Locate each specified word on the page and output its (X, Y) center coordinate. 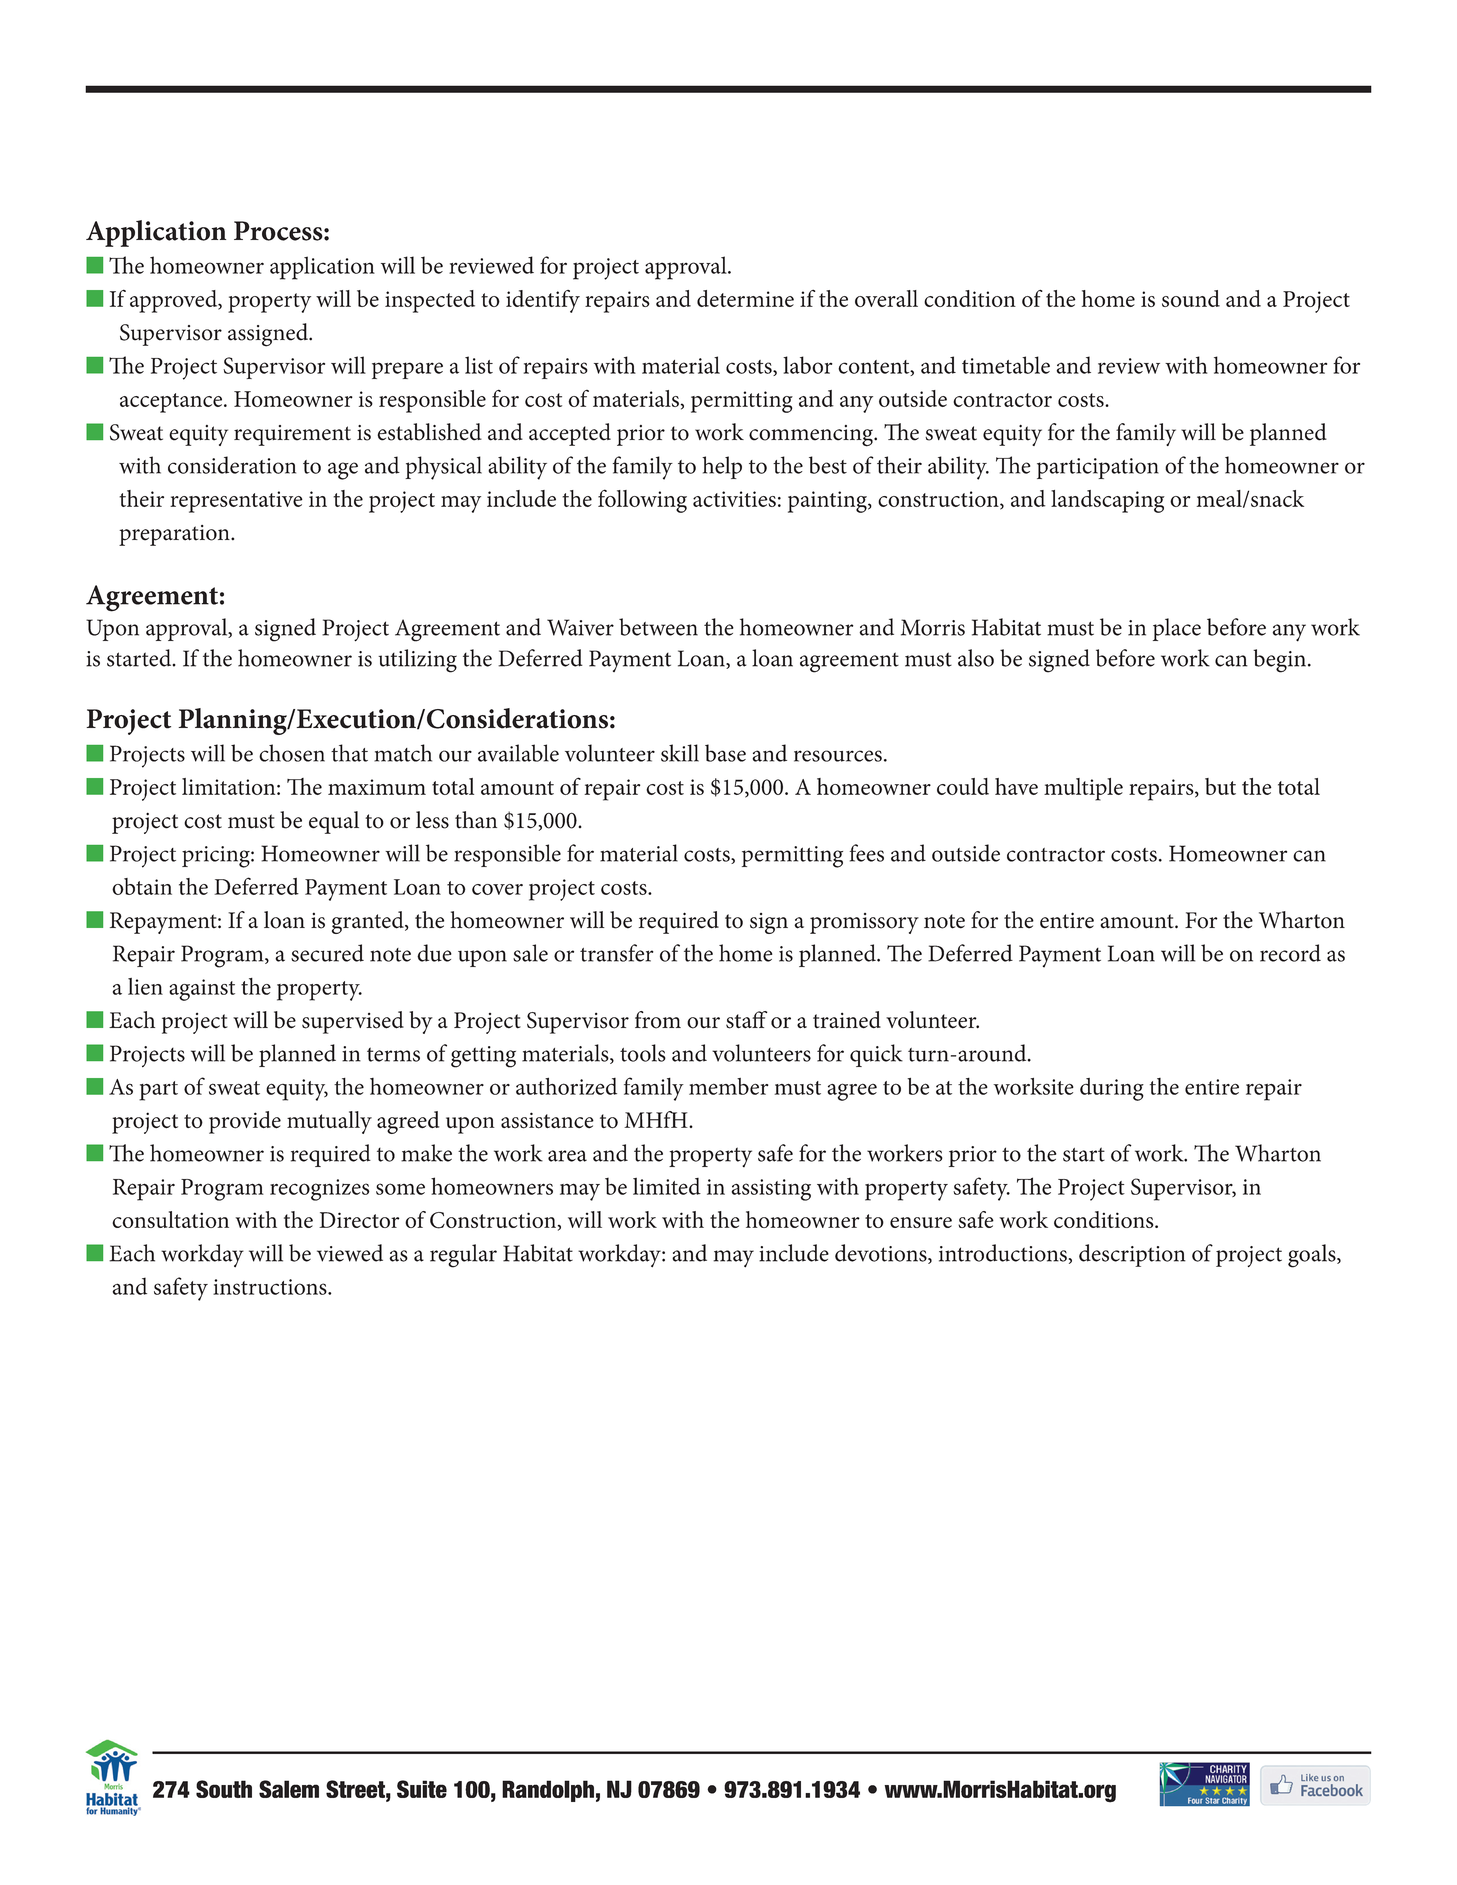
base (725, 753)
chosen (292, 753)
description (1132, 1255)
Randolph (548, 1791)
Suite (422, 1789)
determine (745, 298)
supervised (353, 1022)
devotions (882, 1254)
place (1177, 629)
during (1112, 1089)
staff (746, 1020)
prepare (407, 370)
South (224, 1789)
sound (1191, 298)
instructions (271, 1287)
